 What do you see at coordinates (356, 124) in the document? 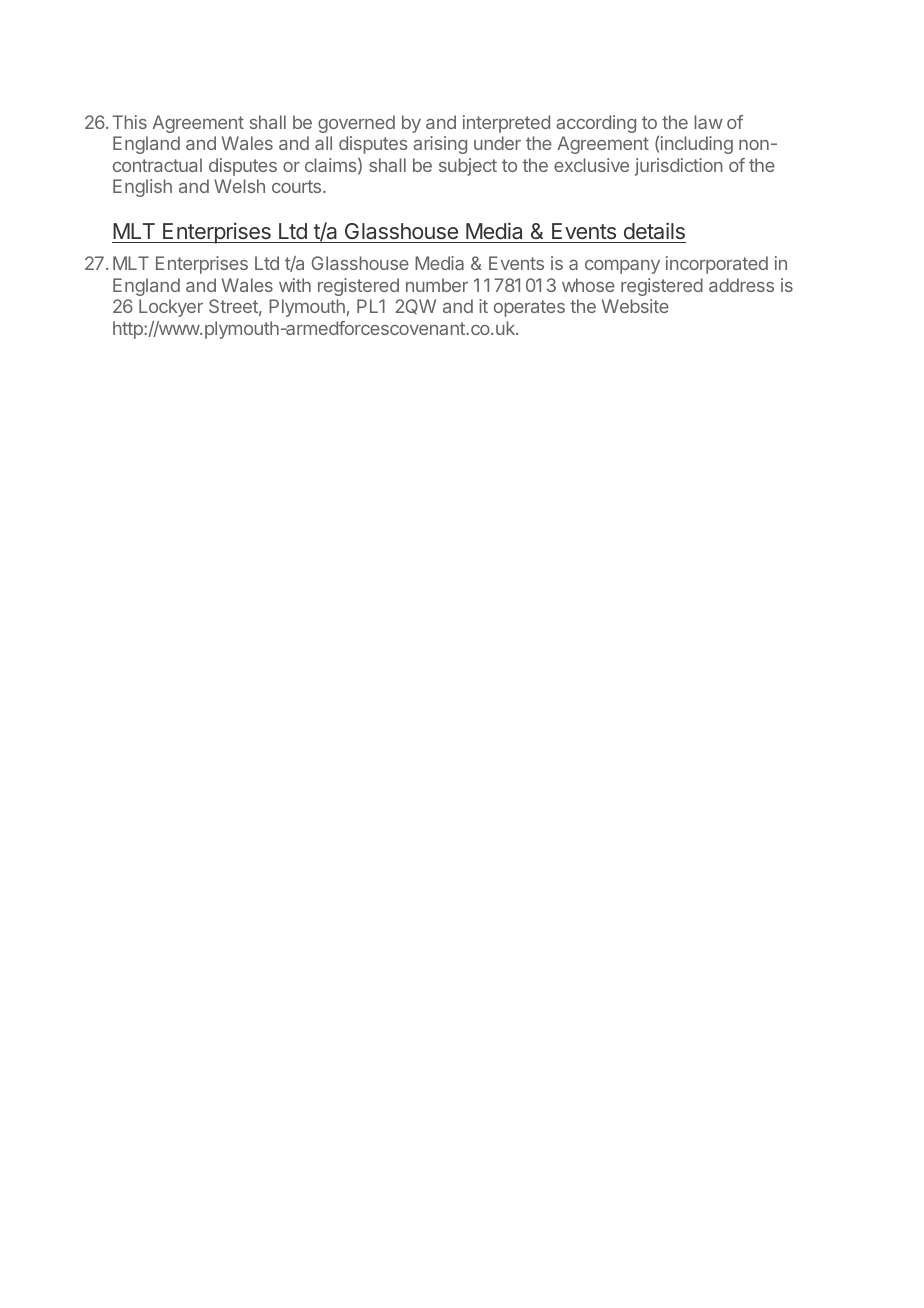
I see `governed` at bounding box center [356, 124].
